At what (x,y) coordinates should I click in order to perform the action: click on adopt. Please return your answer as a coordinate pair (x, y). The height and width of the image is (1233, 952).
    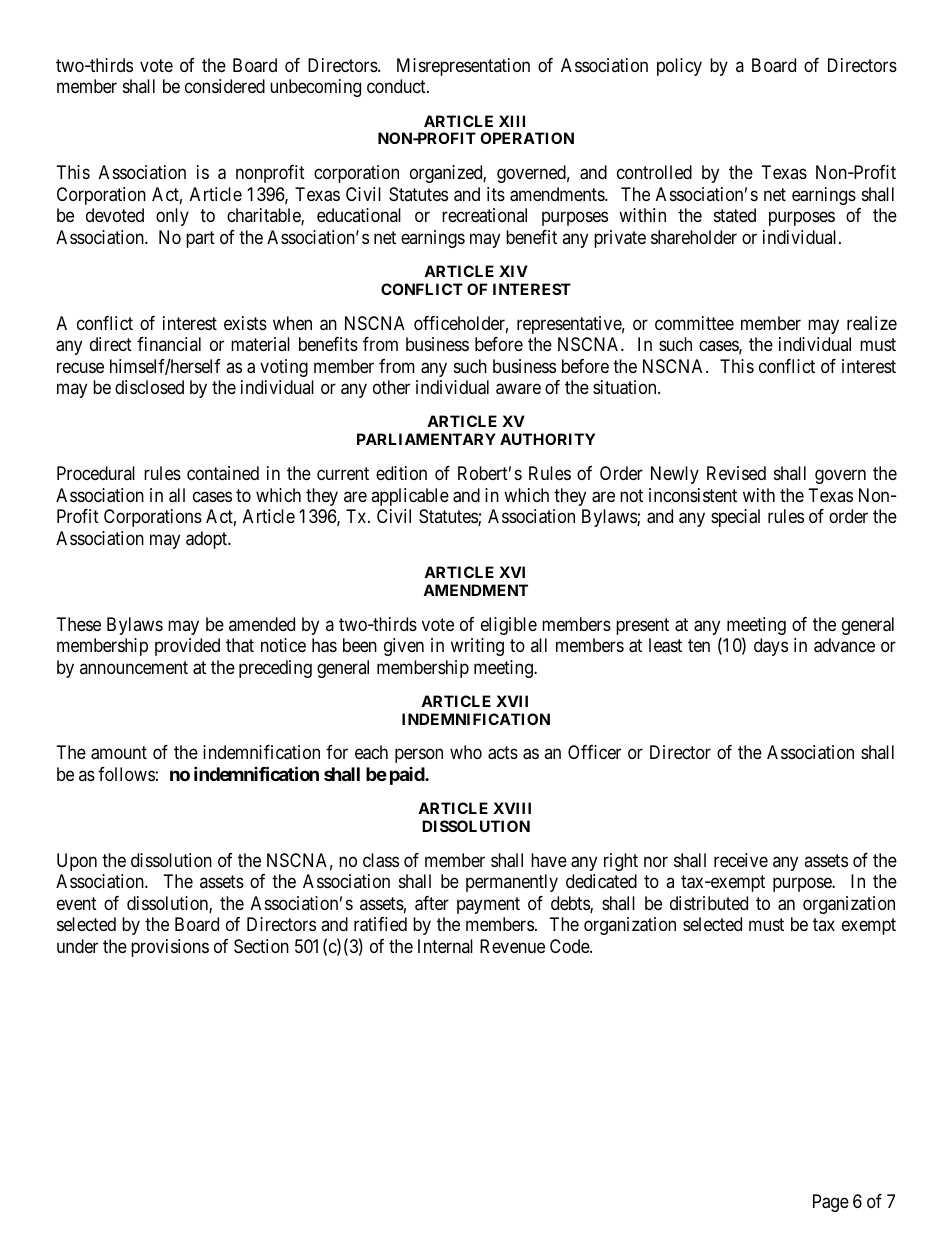
    Looking at the image, I should click on (208, 540).
